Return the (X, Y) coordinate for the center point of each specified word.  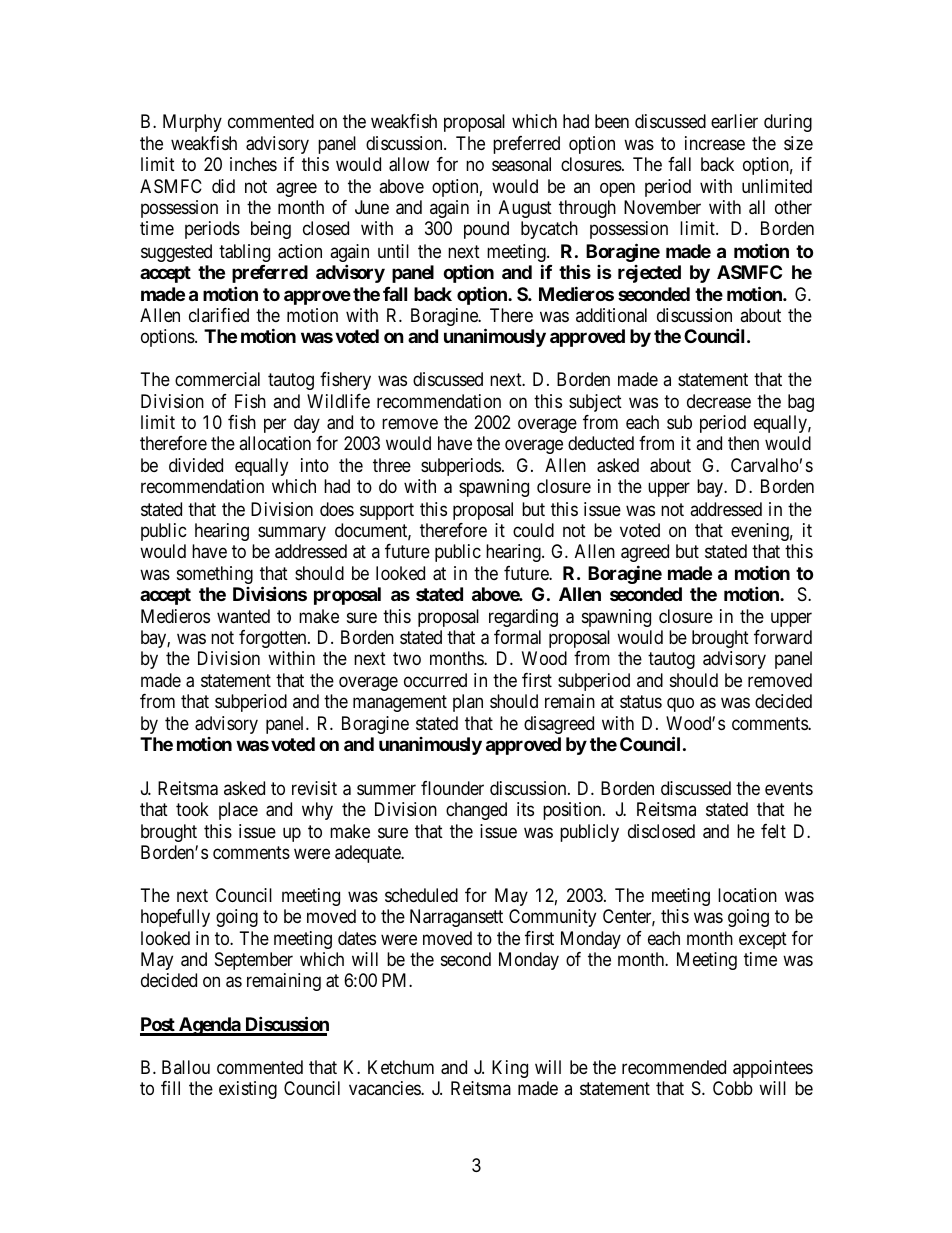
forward (783, 637)
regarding (523, 618)
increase (715, 143)
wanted (243, 616)
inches (253, 164)
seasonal (521, 164)
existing (248, 1090)
